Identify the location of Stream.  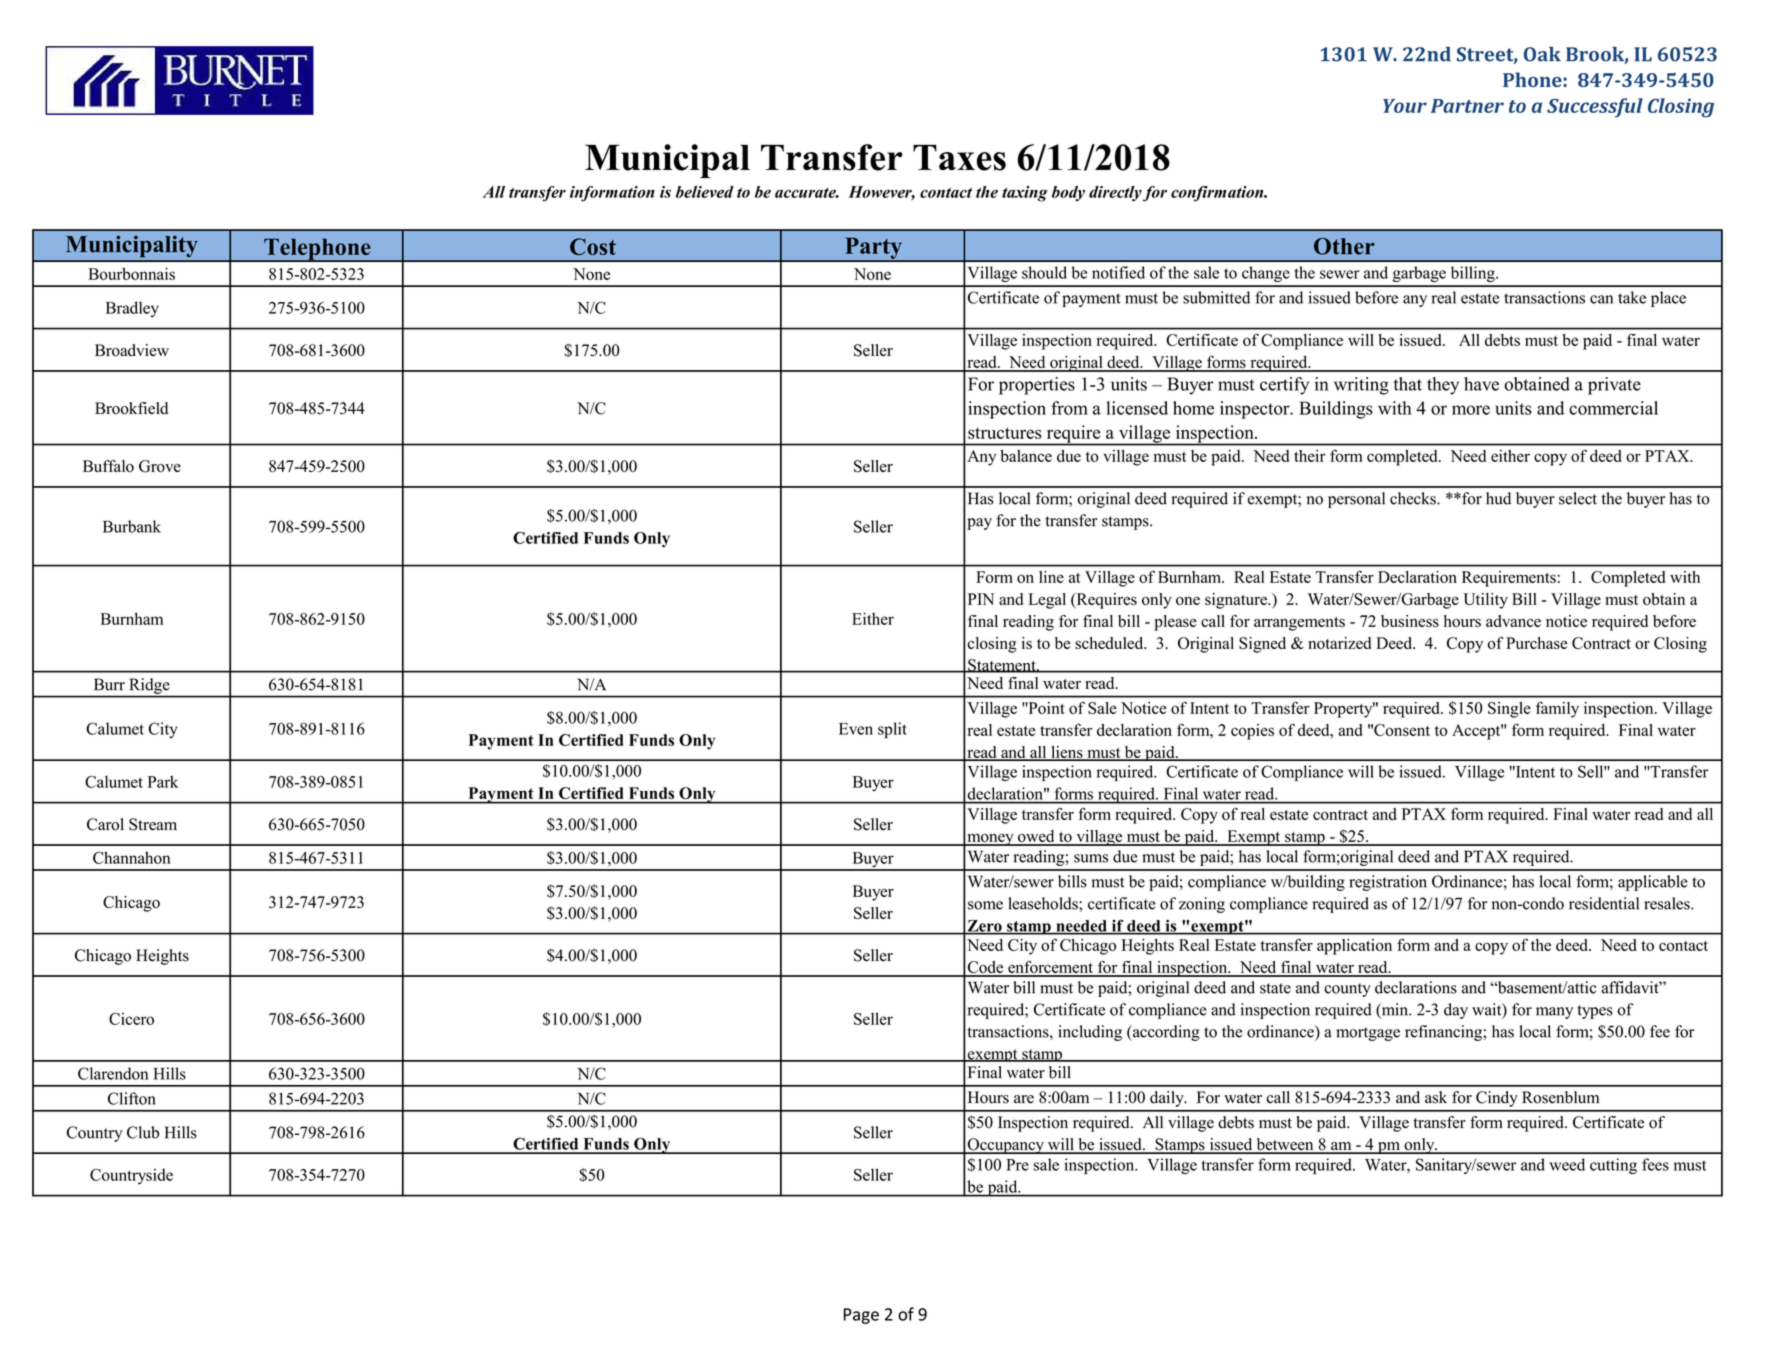
(153, 824).
